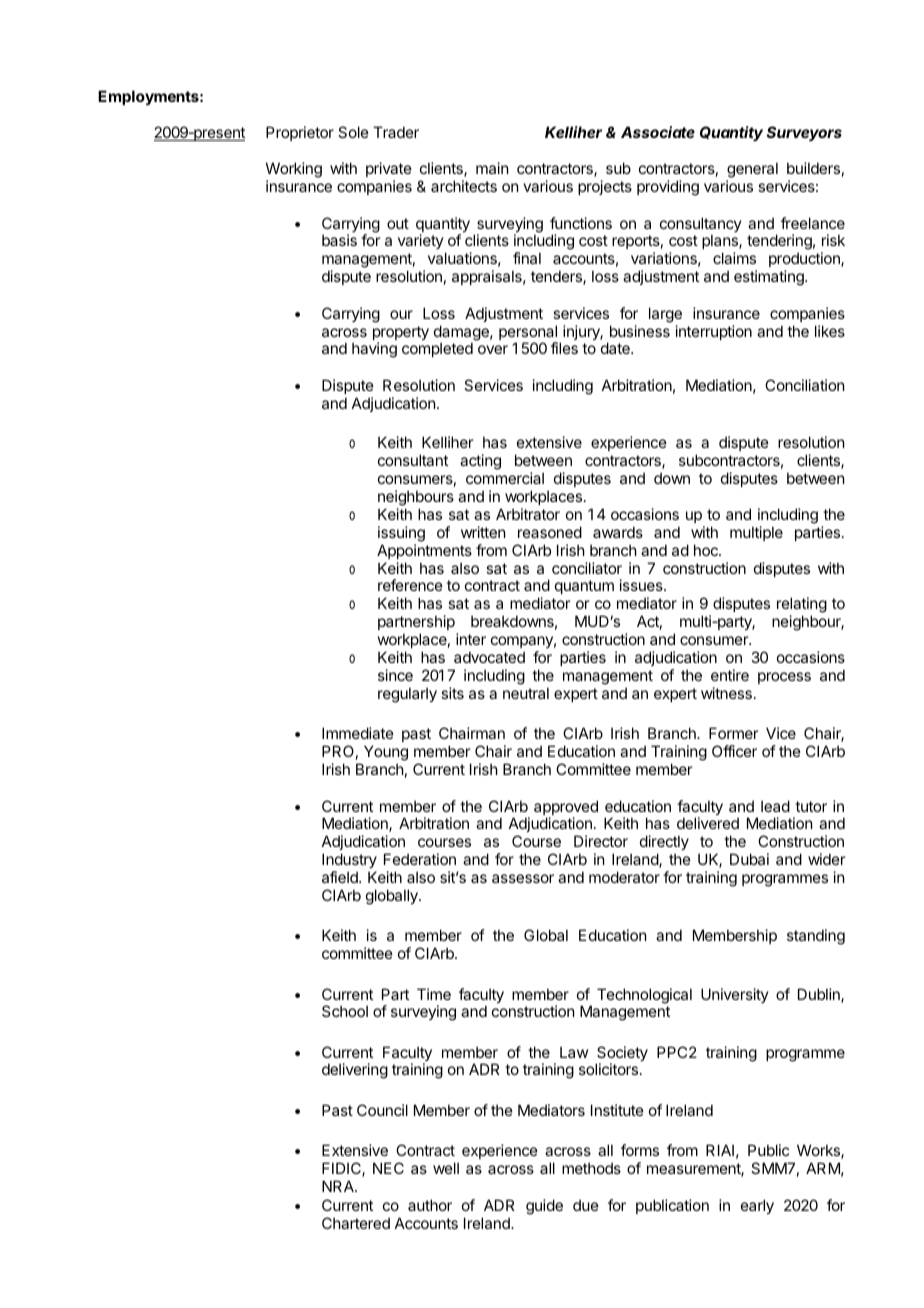 Image resolution: width=924 pixels, height=1308 pixels. I want to click on process, so click(784, 678).
